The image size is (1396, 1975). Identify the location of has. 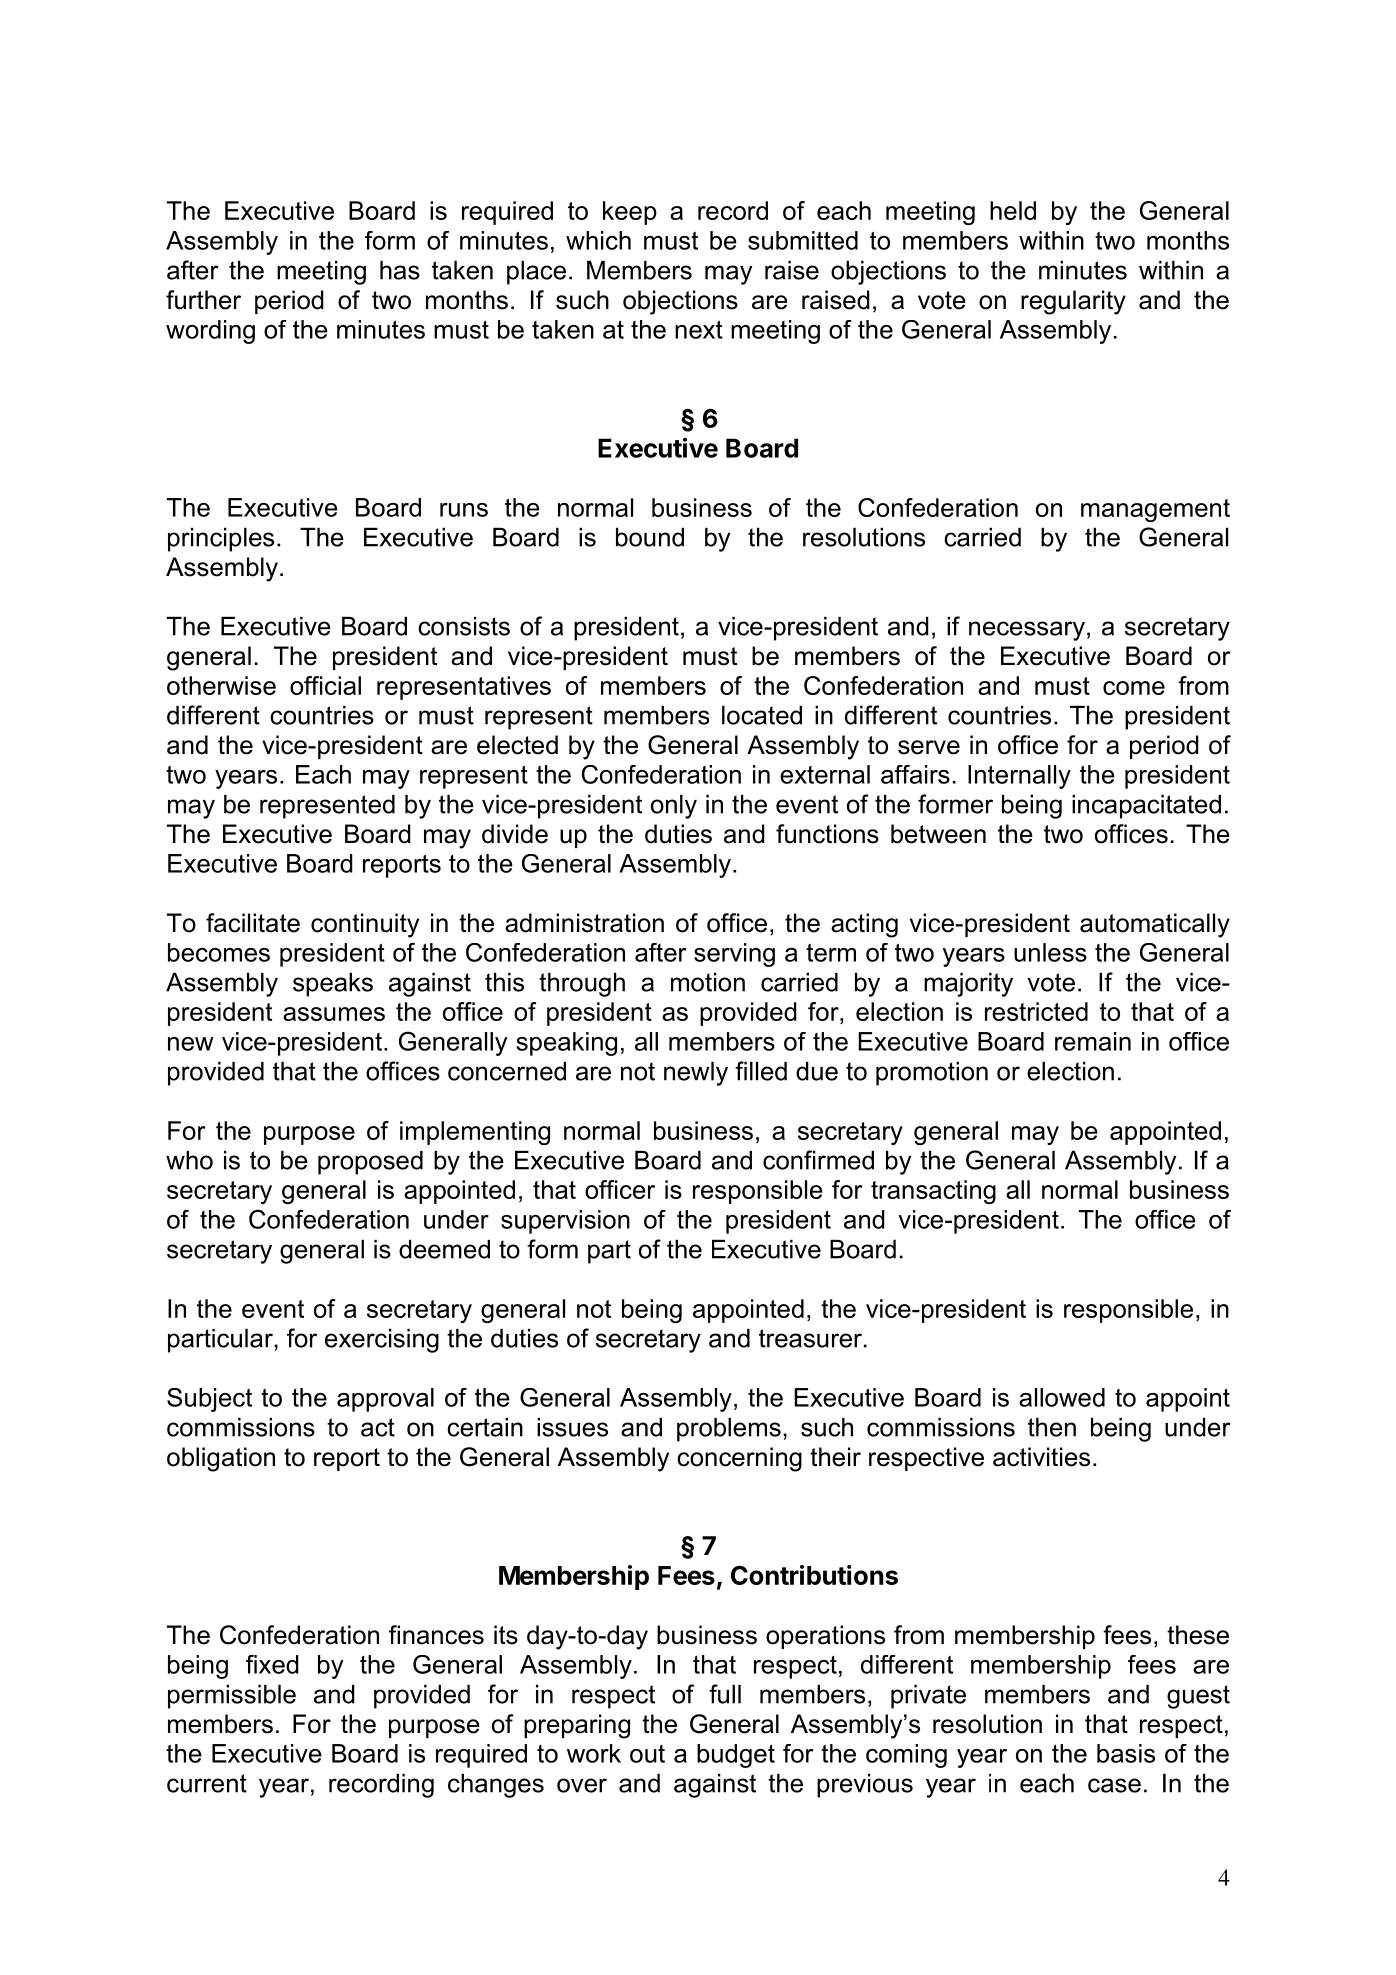
(400, 270).
